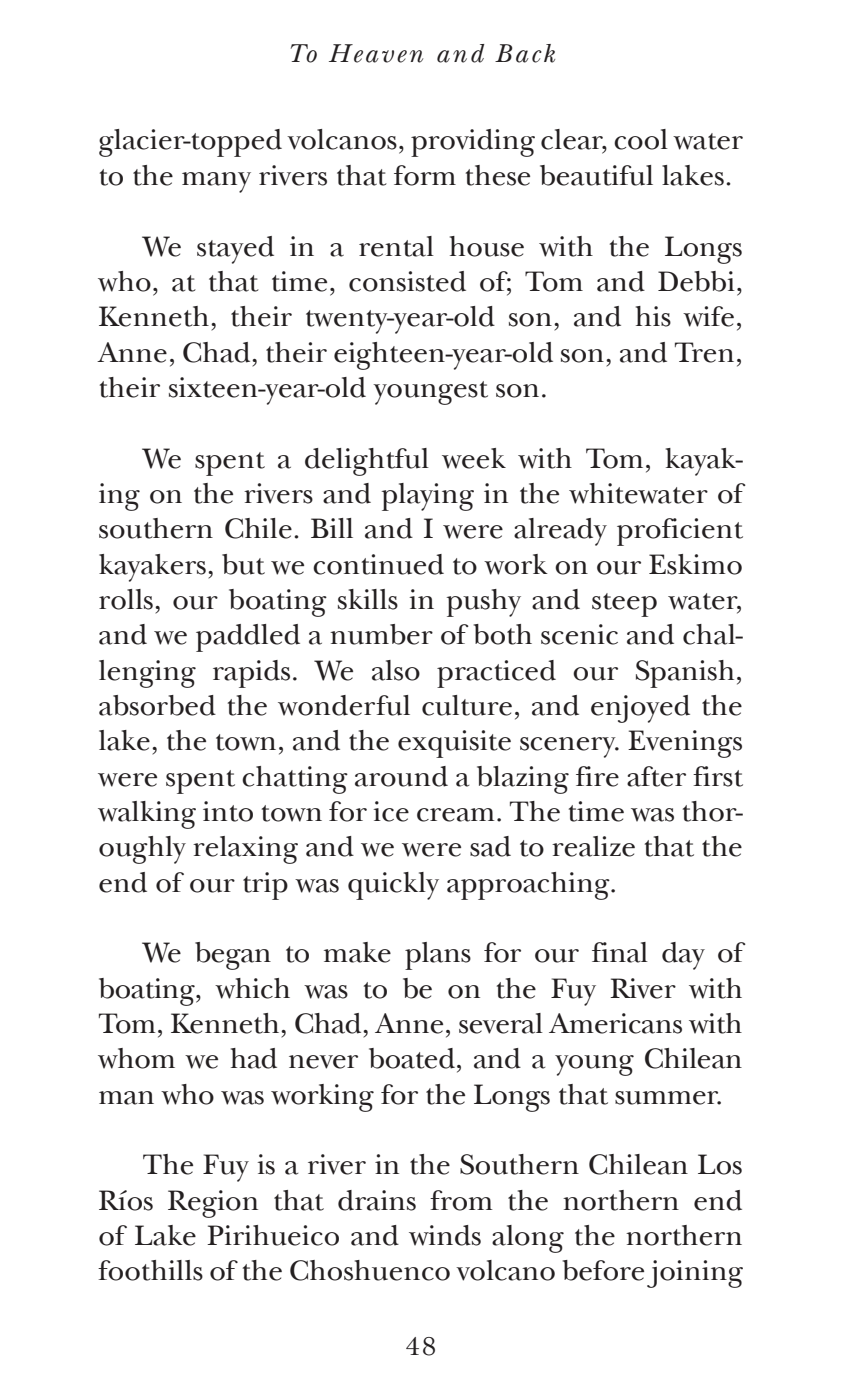 The height and width of the screenshot is (1399, 868). I want to click on form, so click(425, 175).
